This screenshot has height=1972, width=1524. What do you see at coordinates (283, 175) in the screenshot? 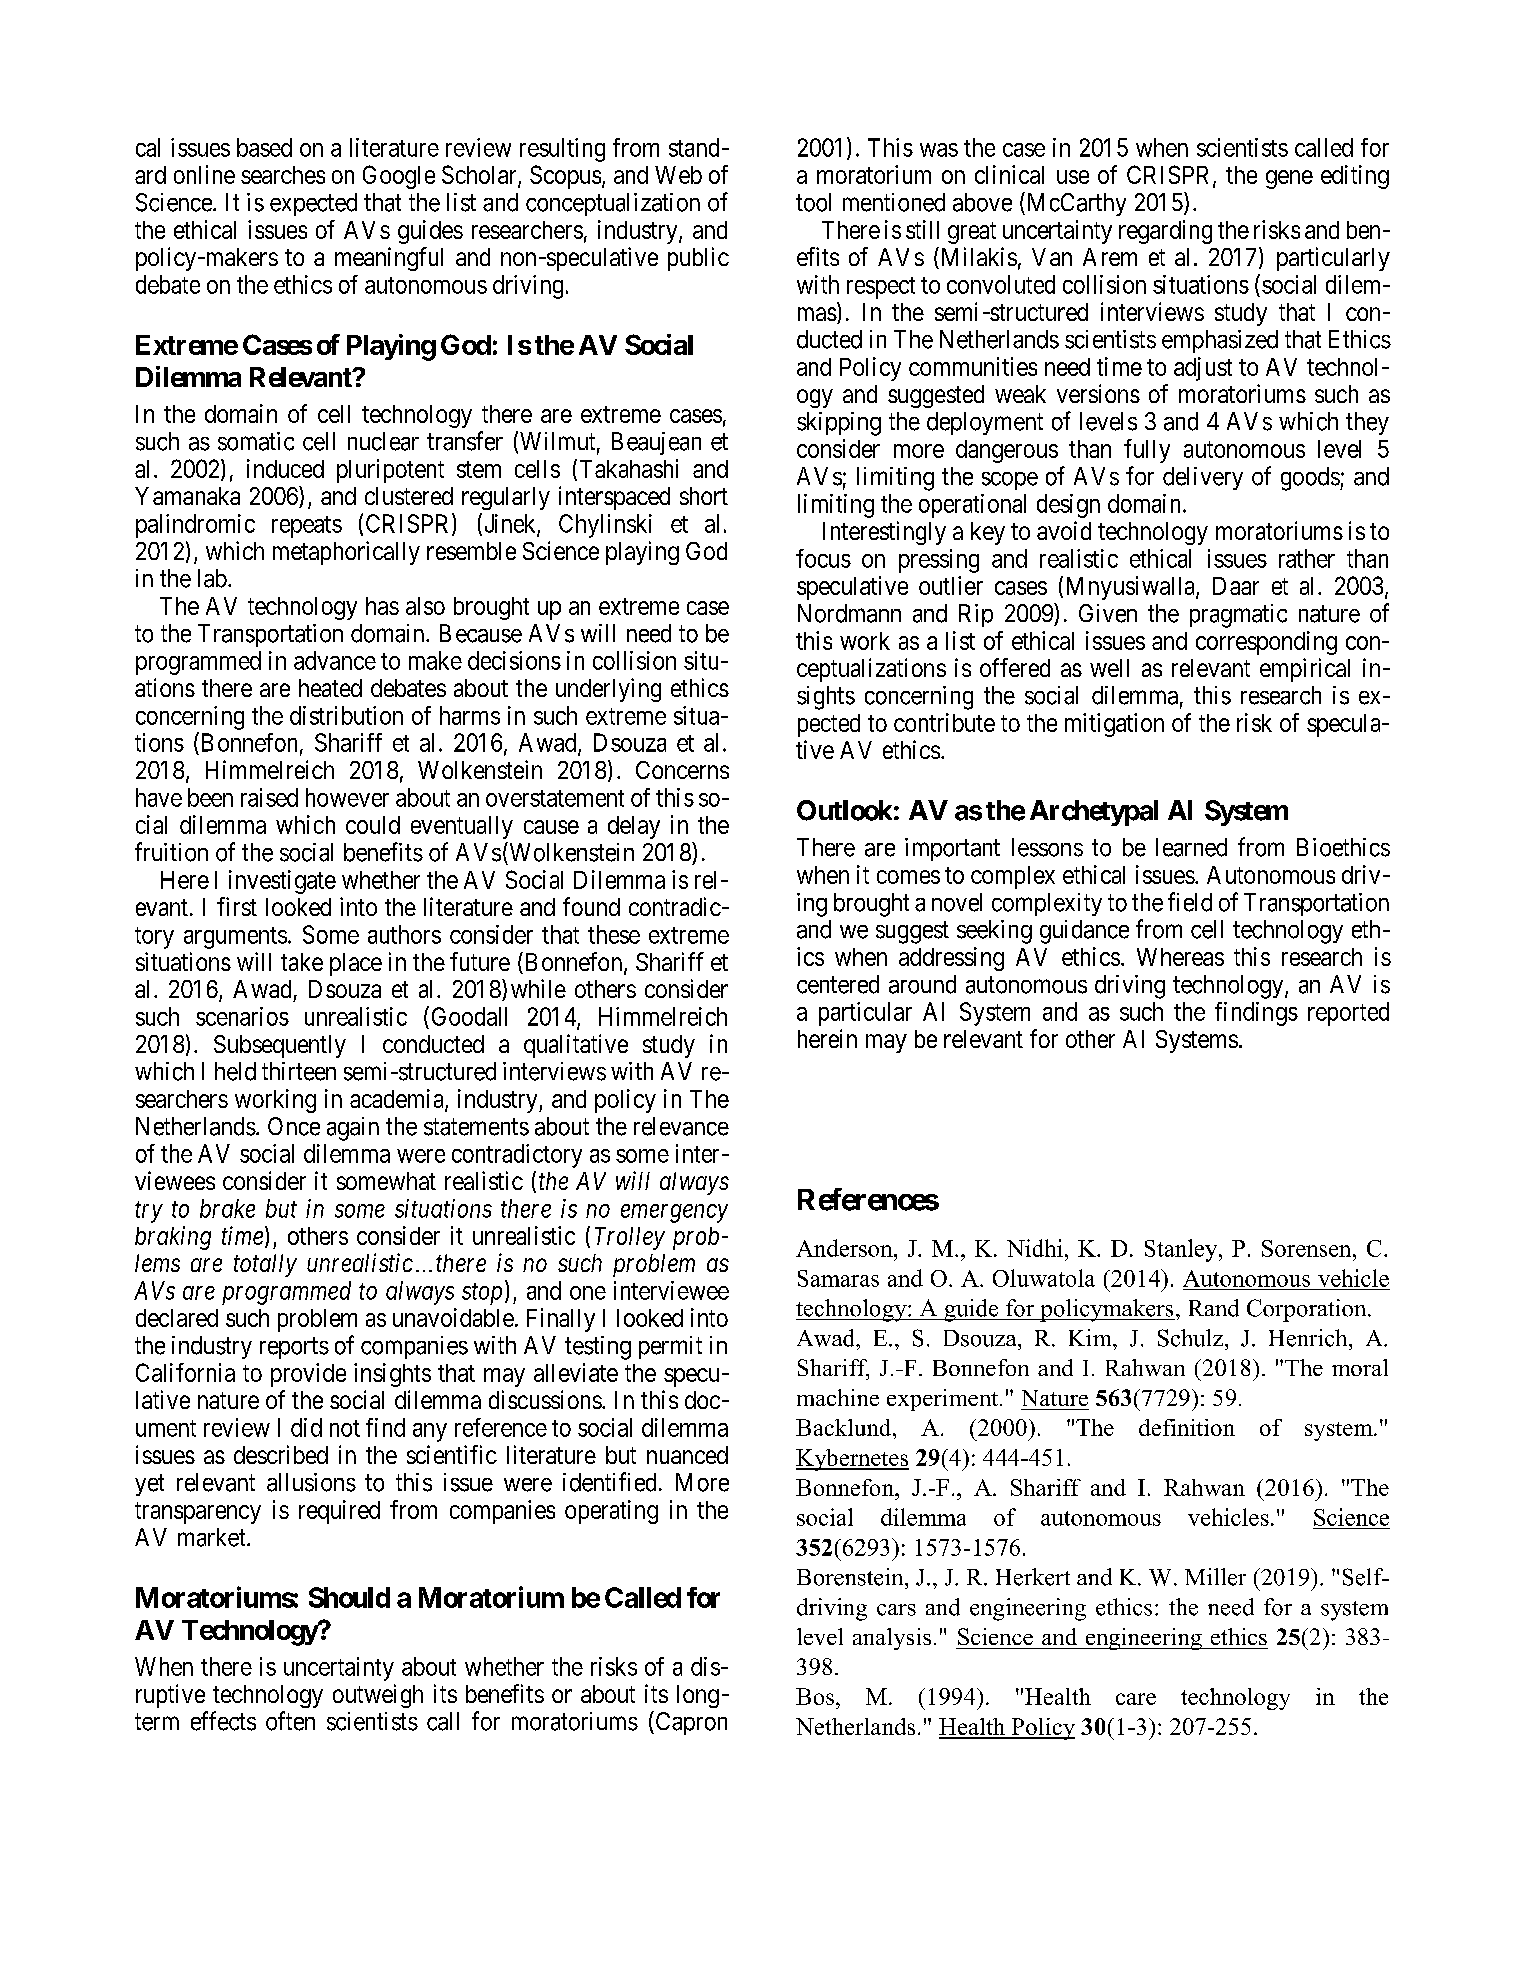
I see `searches` at bounding box center [283, 175].
